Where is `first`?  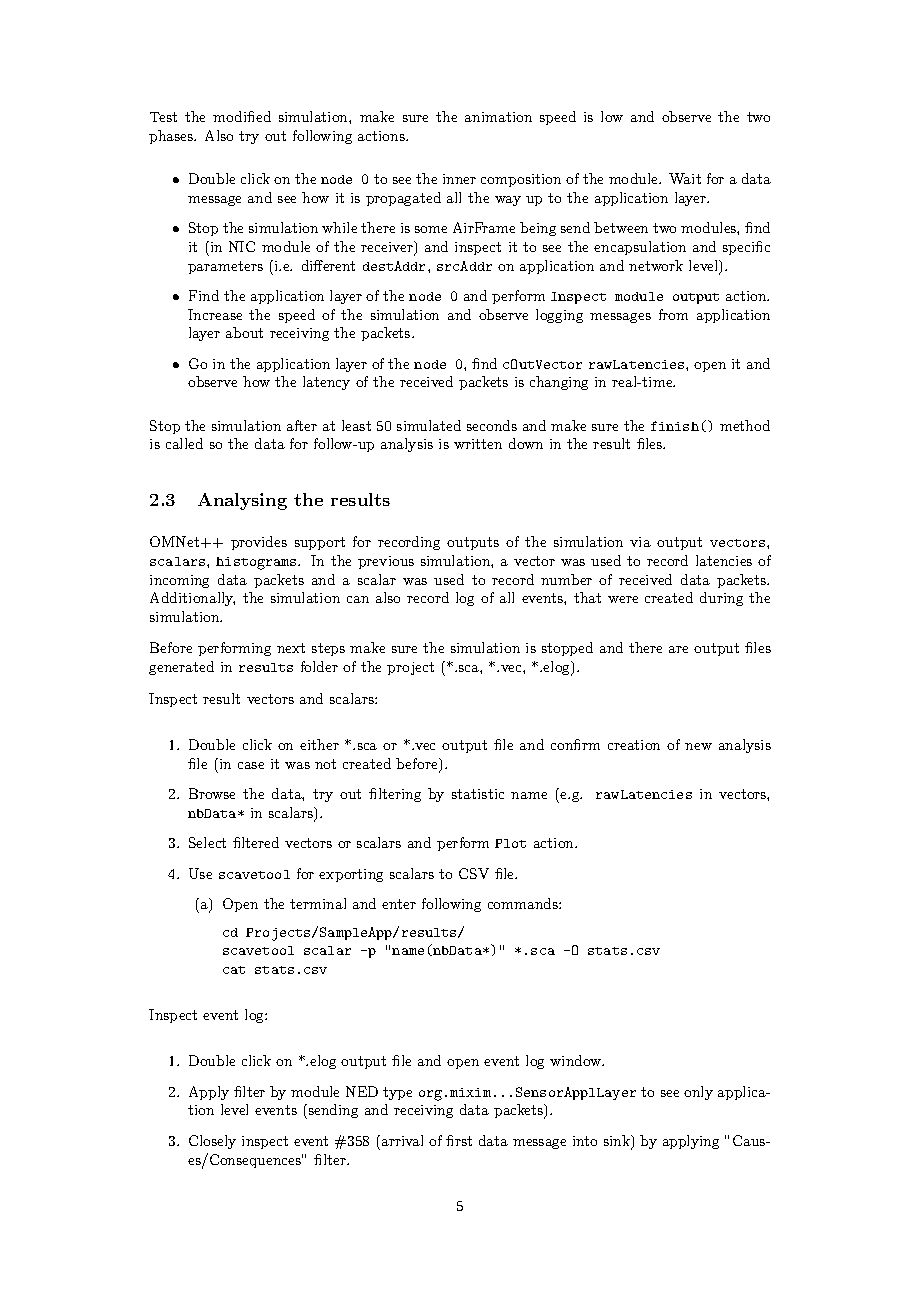 first is located at coordinates (459, 1140).
